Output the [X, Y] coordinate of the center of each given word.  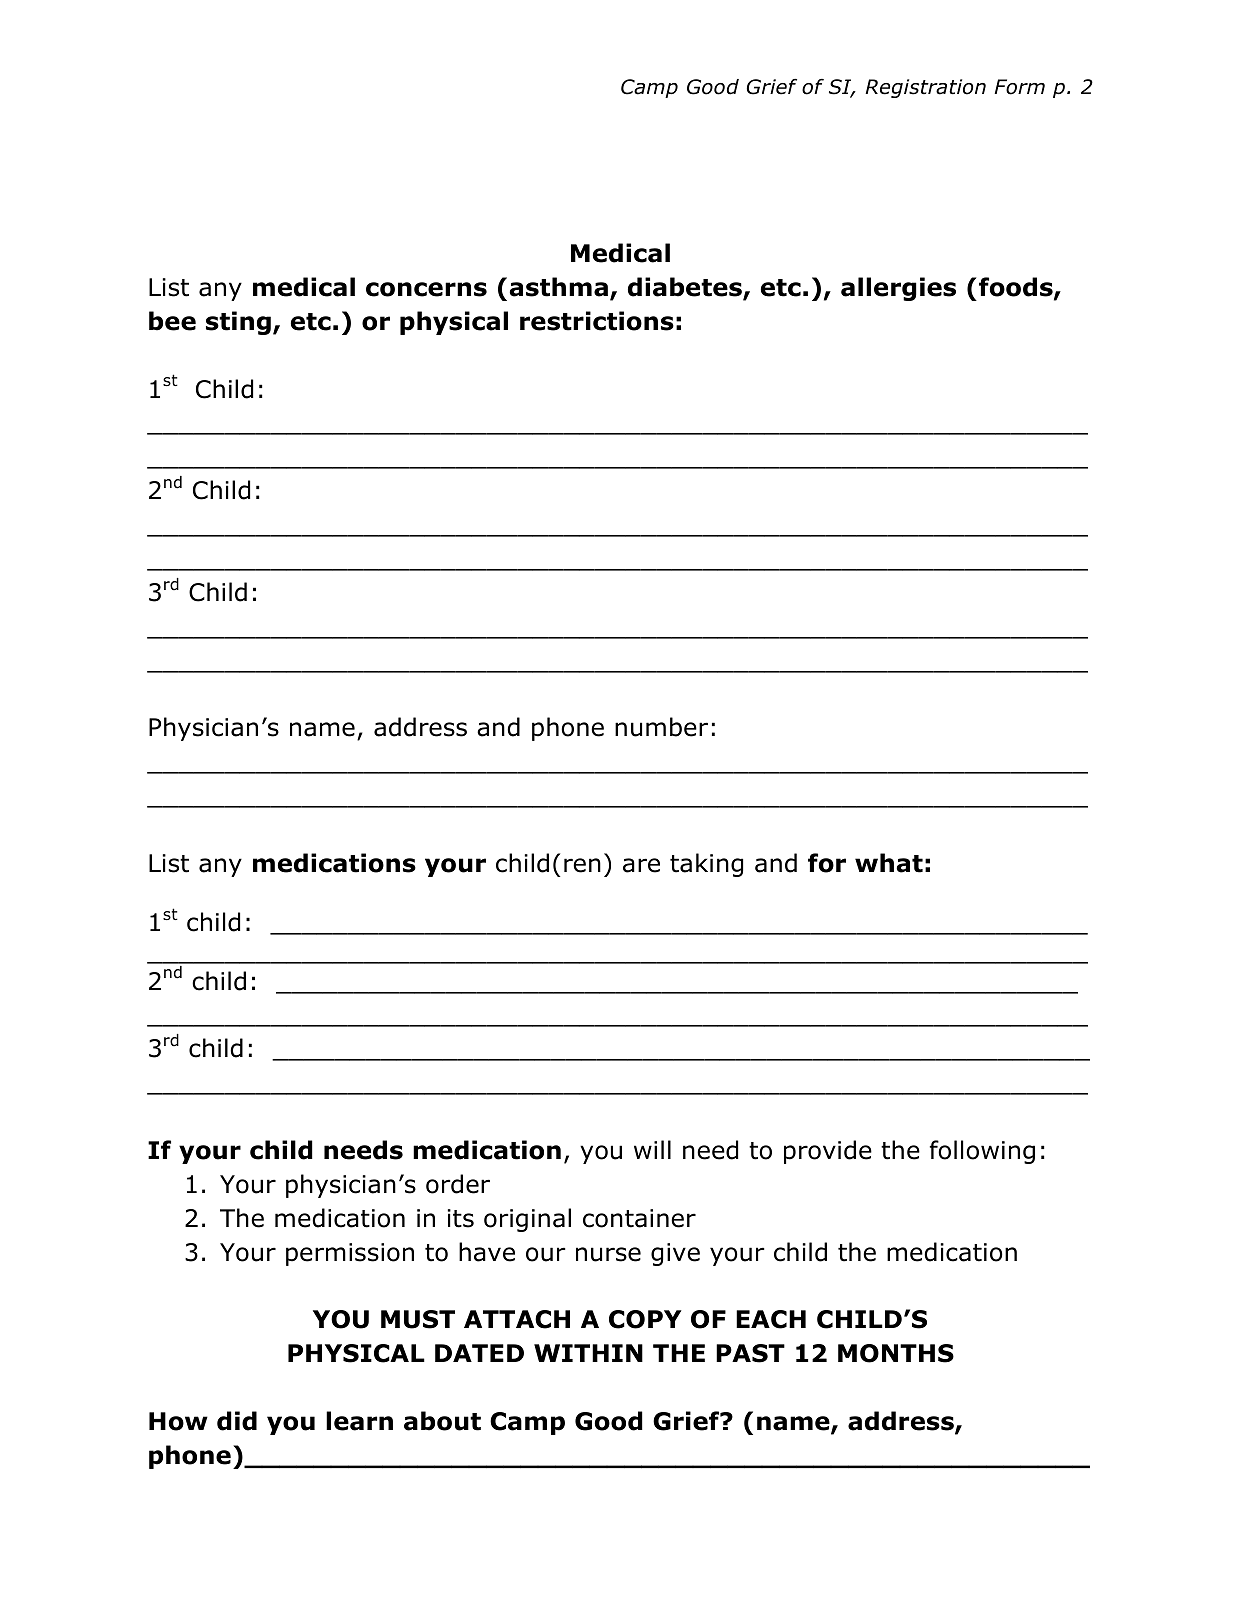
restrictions [597, 321]
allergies [898, 289]
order [458, 1184]
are [641, 865]
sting [238, 323]
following [982, 1152]
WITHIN [588, 1353]
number [661, 727]
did [237, 1421]
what [889, 863]
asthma [559, 287]
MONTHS [896, 1353]
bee [172, 321]
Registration [925, 88]
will [652, 1149]
